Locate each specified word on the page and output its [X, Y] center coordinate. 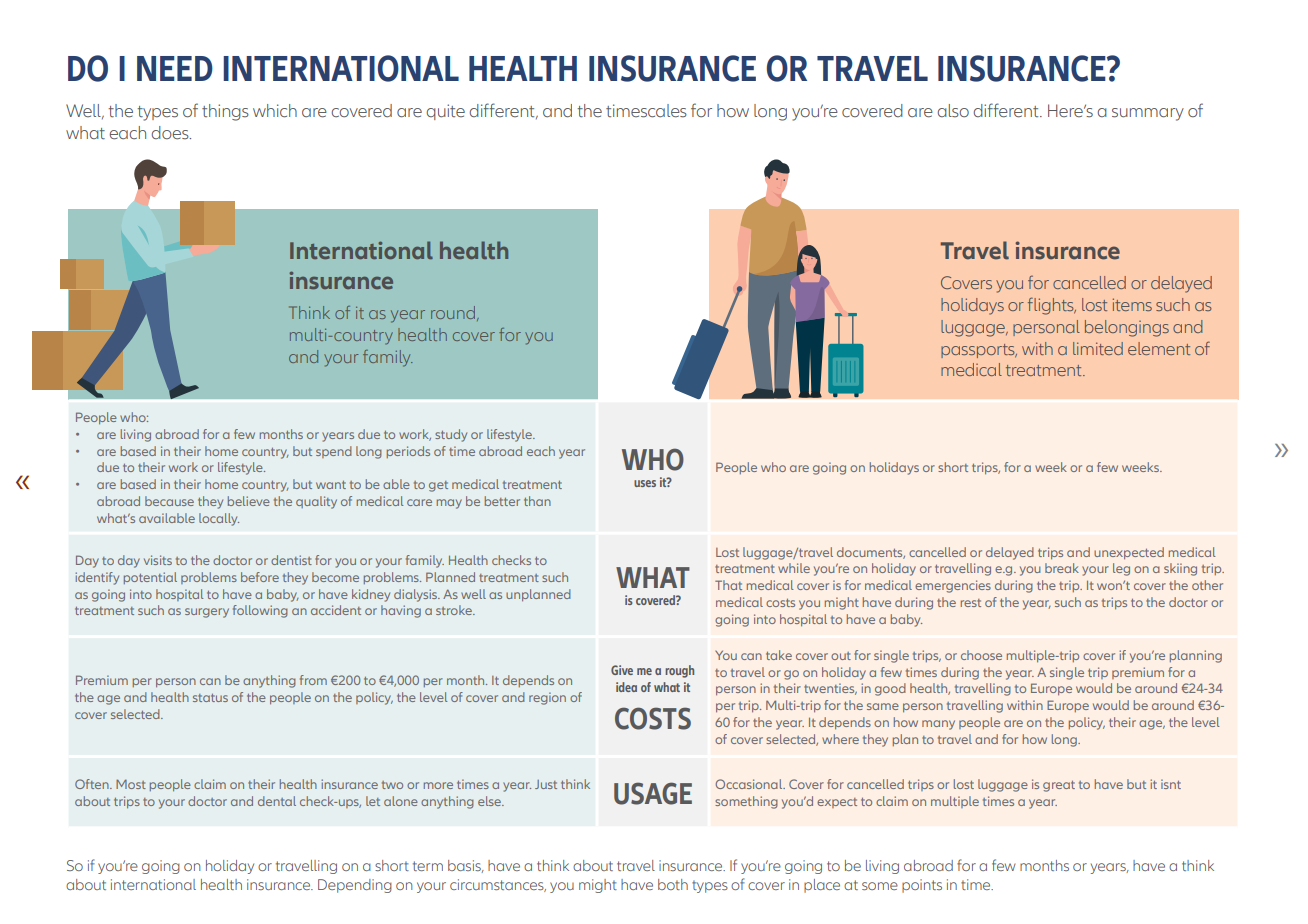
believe [249, 501]
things [225, 112]
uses [645, 483]
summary [1148, 114]
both [673, 884]
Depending [355, 886]
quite [445, 112]
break [1062, 568]
